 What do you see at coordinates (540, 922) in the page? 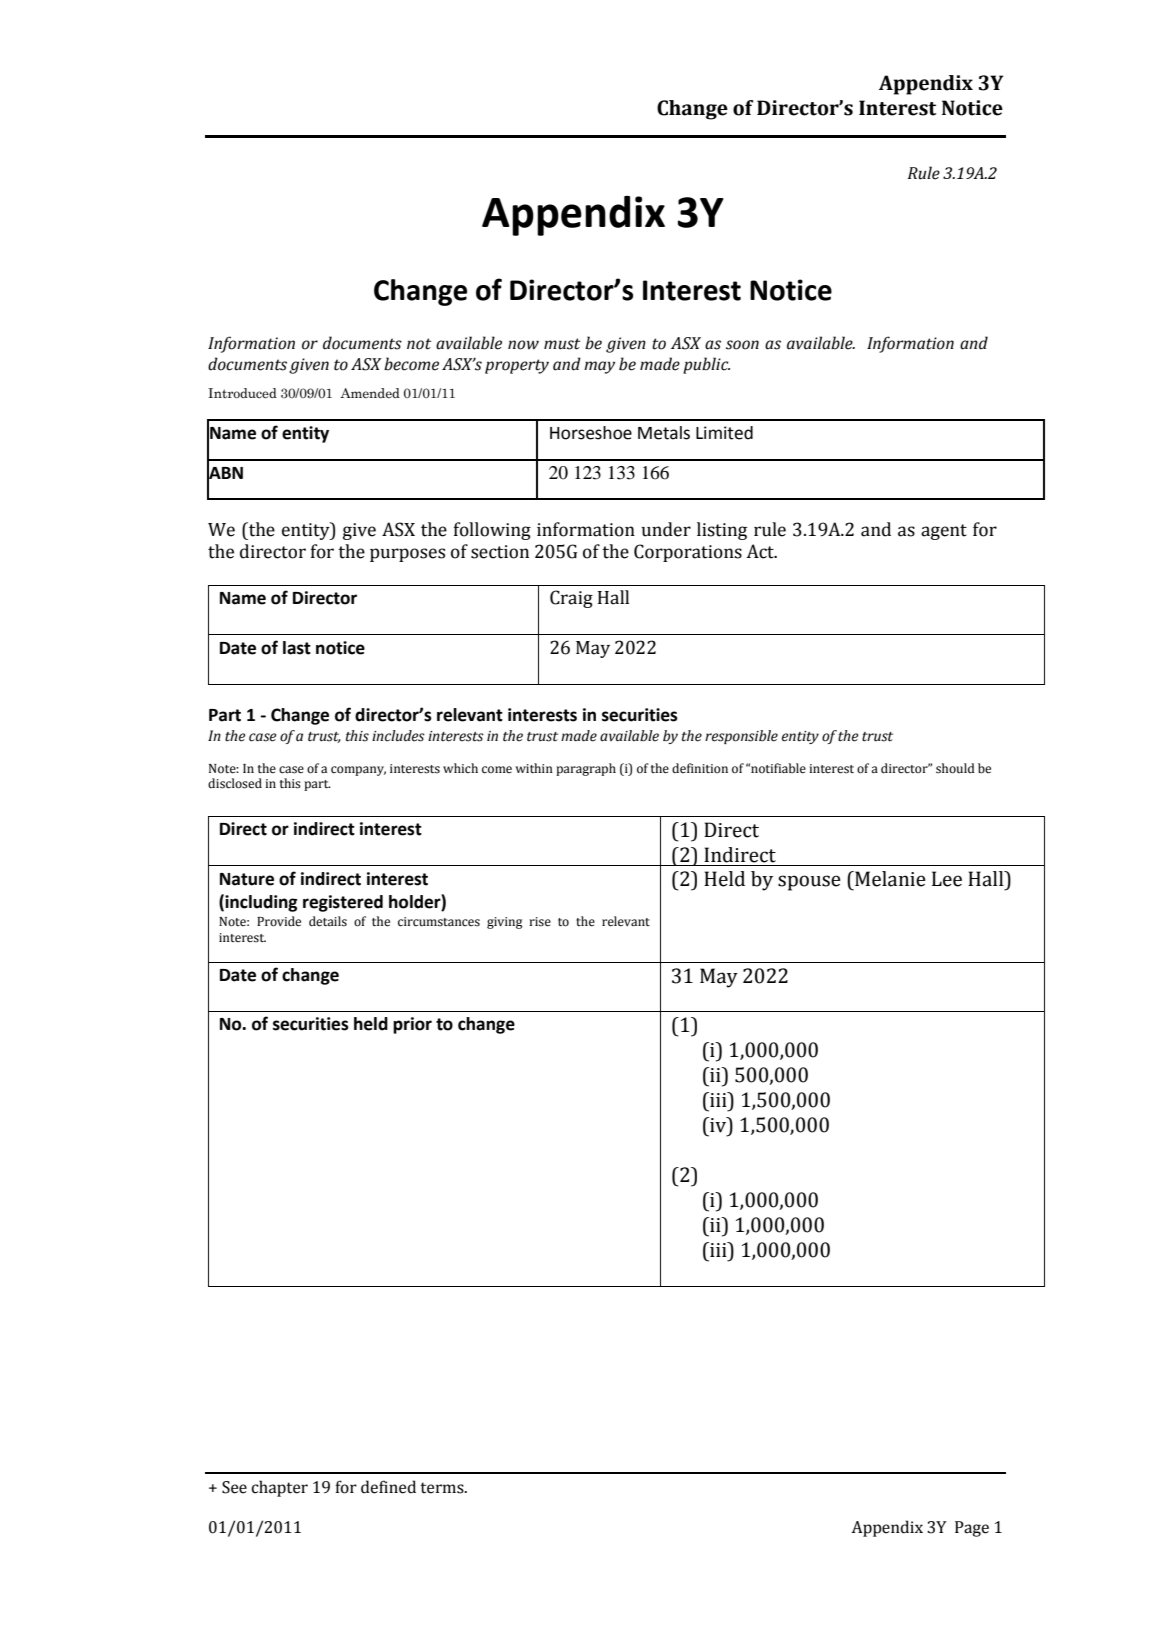
I see `rise` at bounding box center [540, 922].
